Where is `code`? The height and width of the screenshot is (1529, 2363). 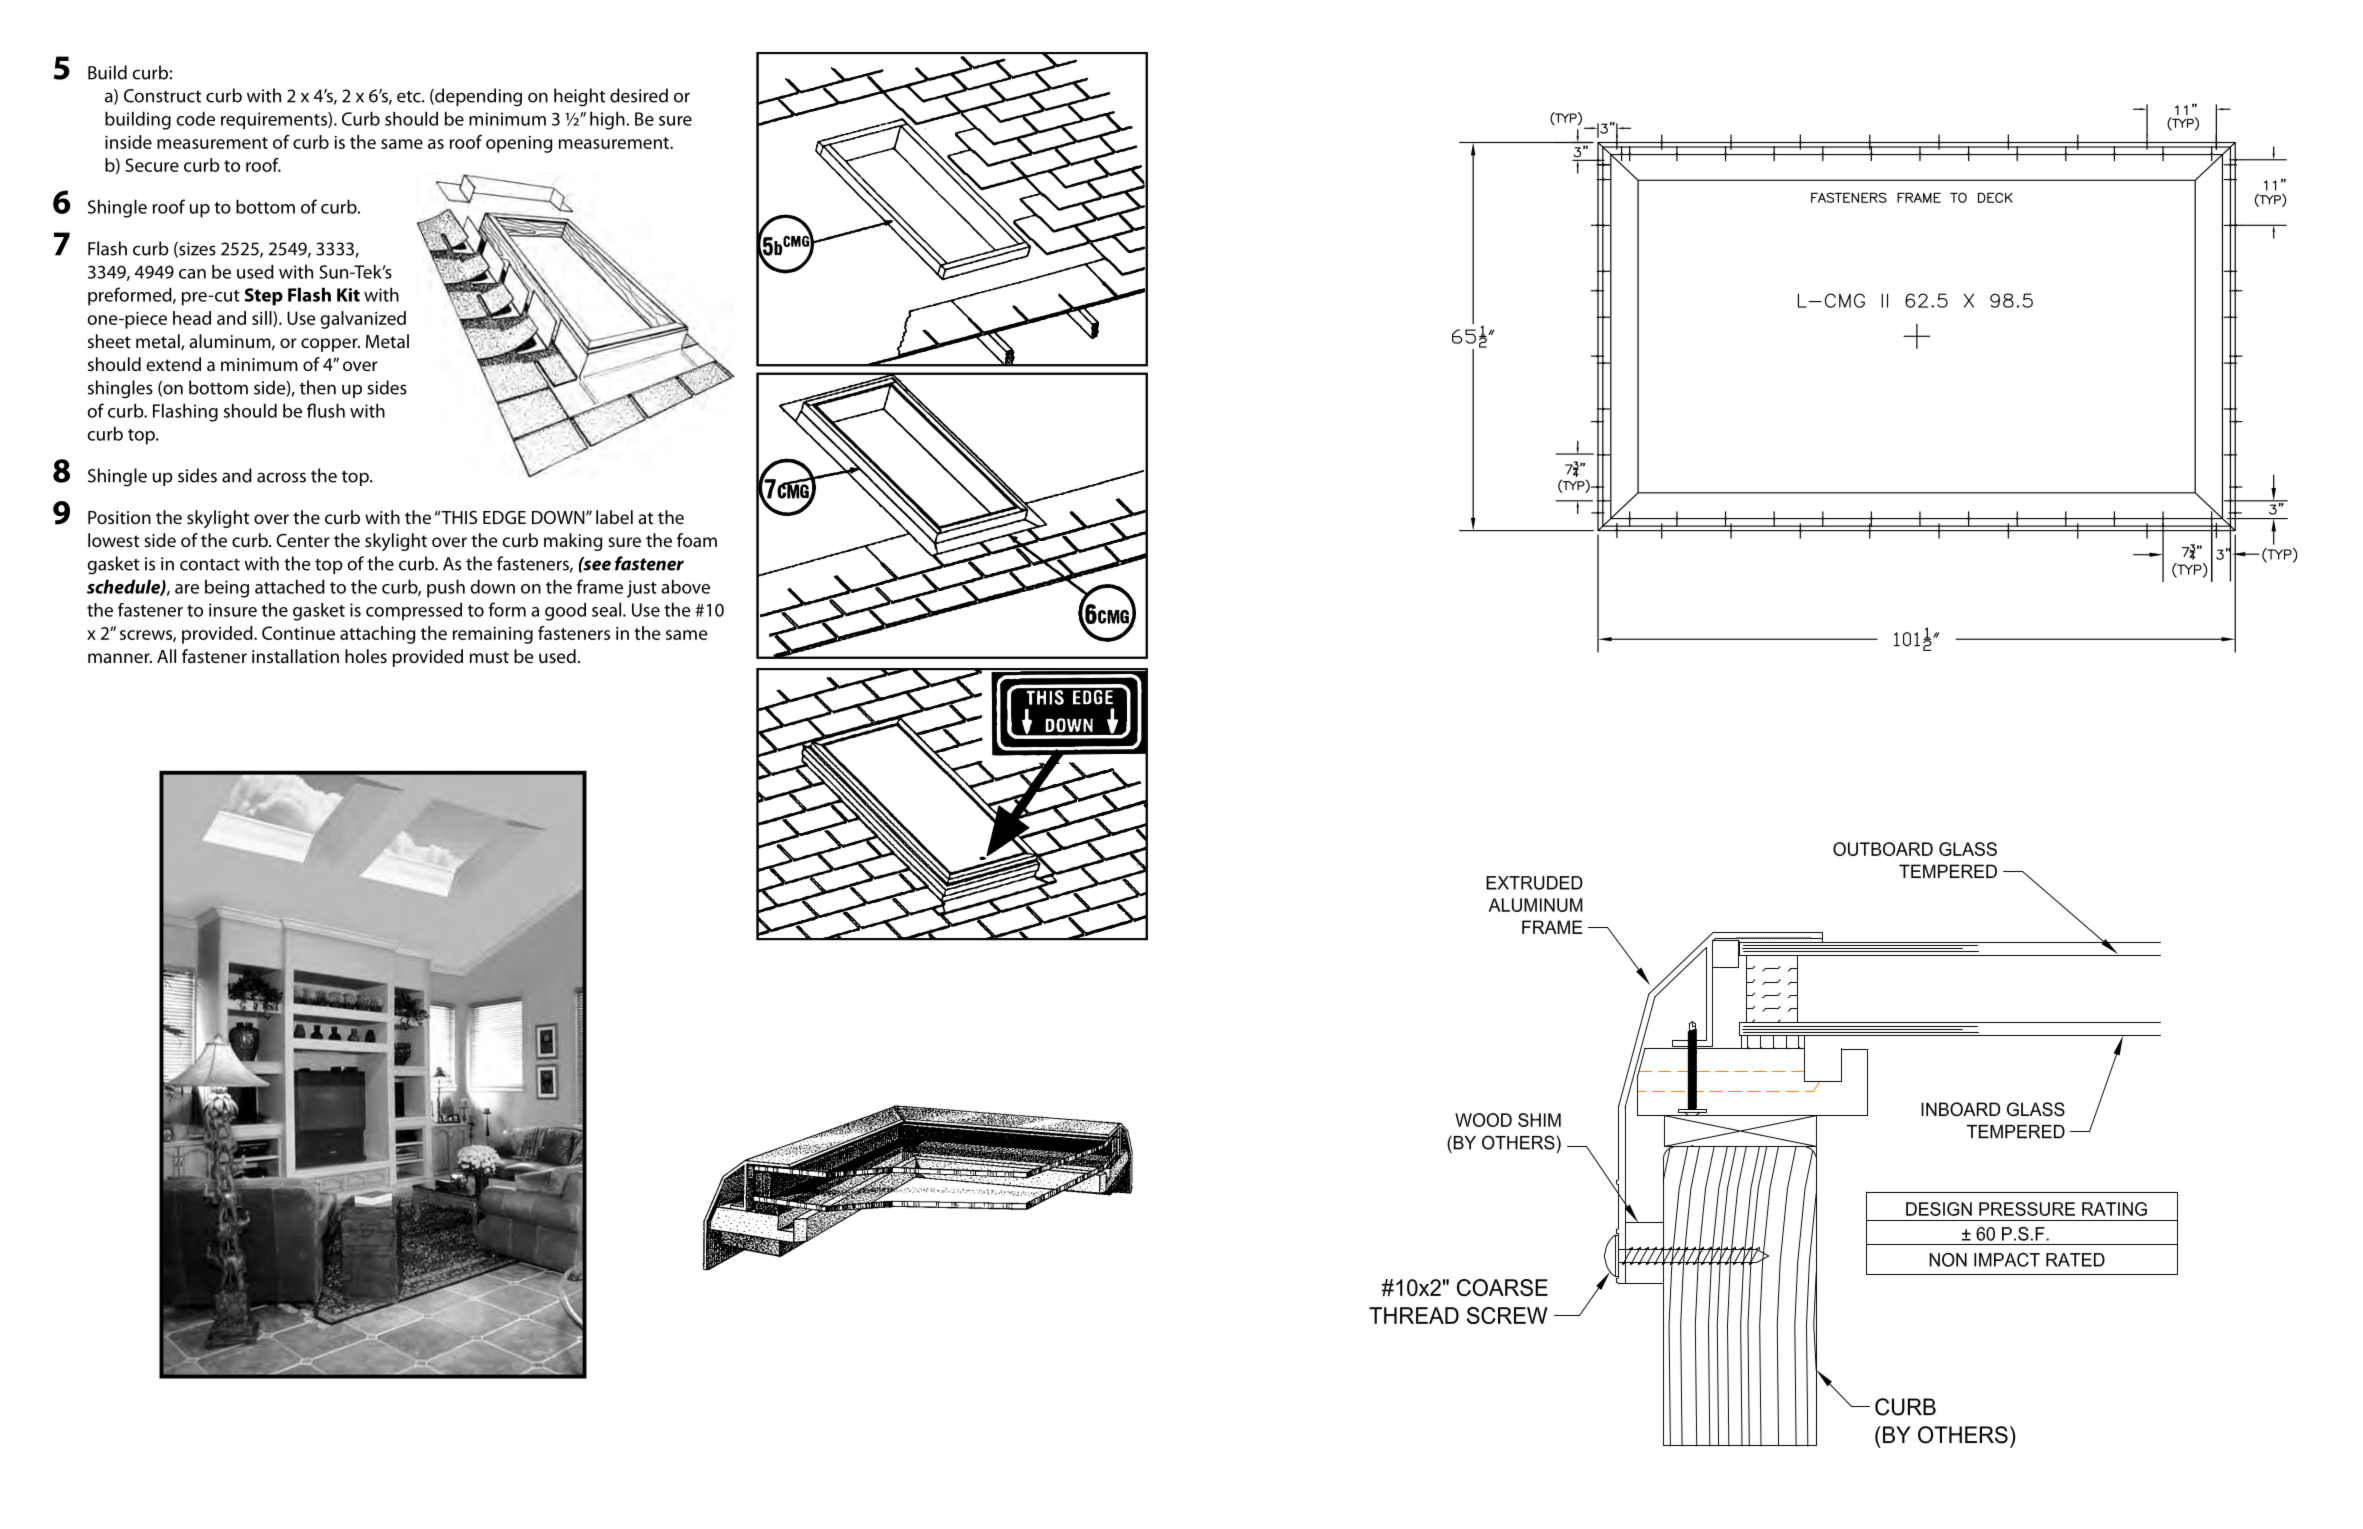
code is located at coordinates (196, 118).
